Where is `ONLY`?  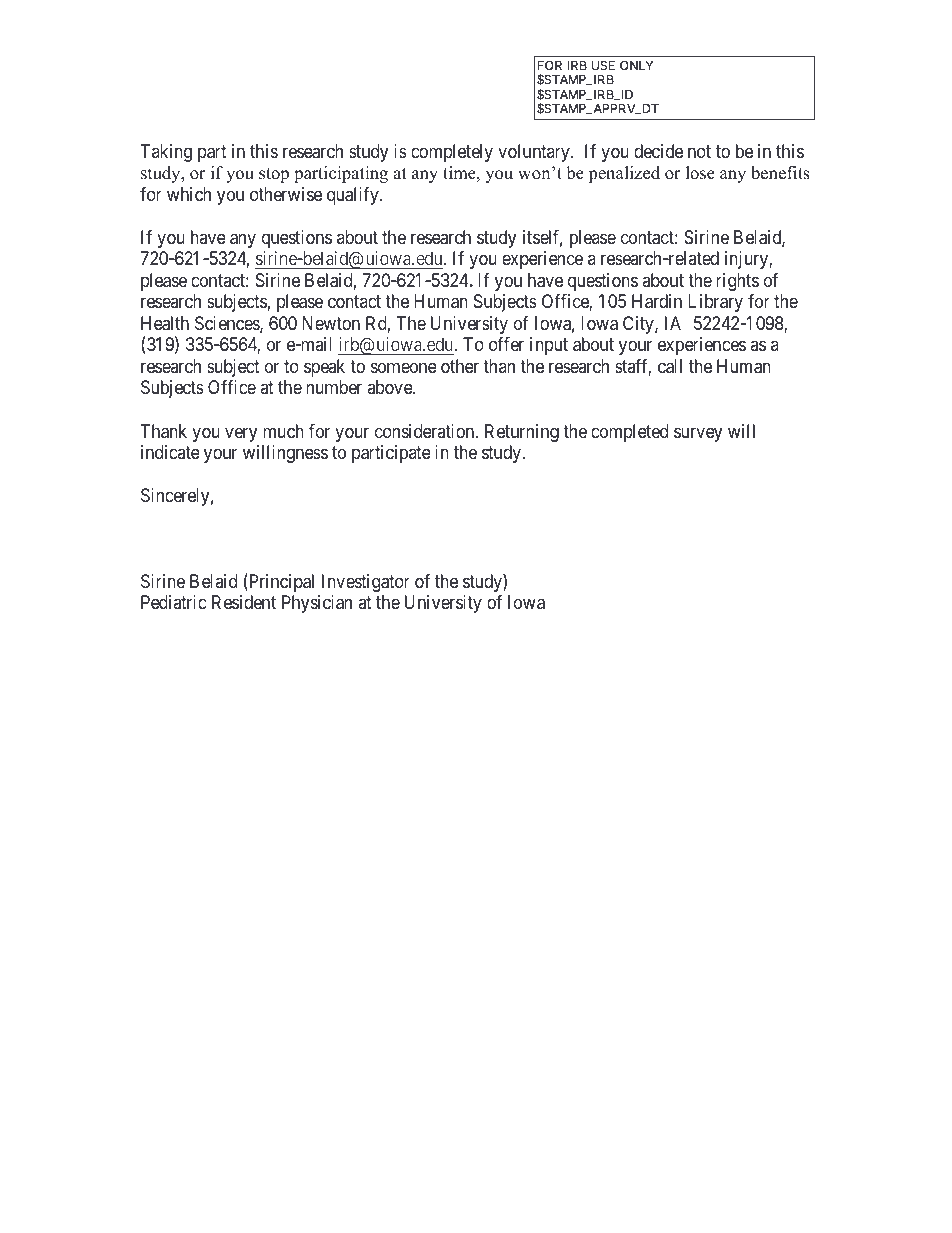 ONLY is located at coordinates (636, 65).
